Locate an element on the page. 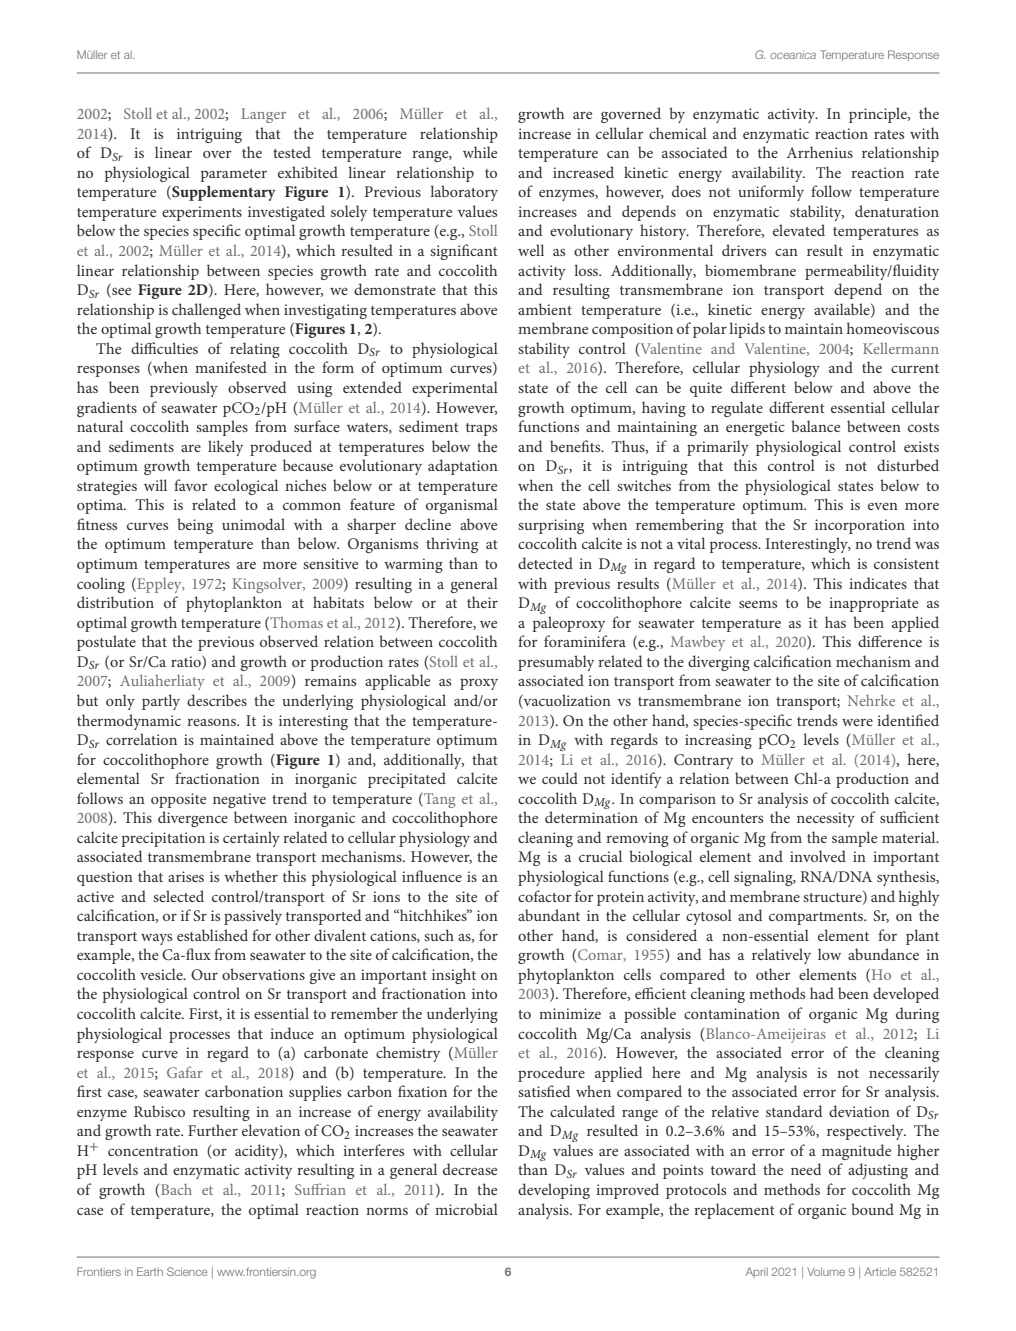 Image resolution: width=1016 pixels, height=1331 pixels. microbial is located at coordinates (466, 1209).
